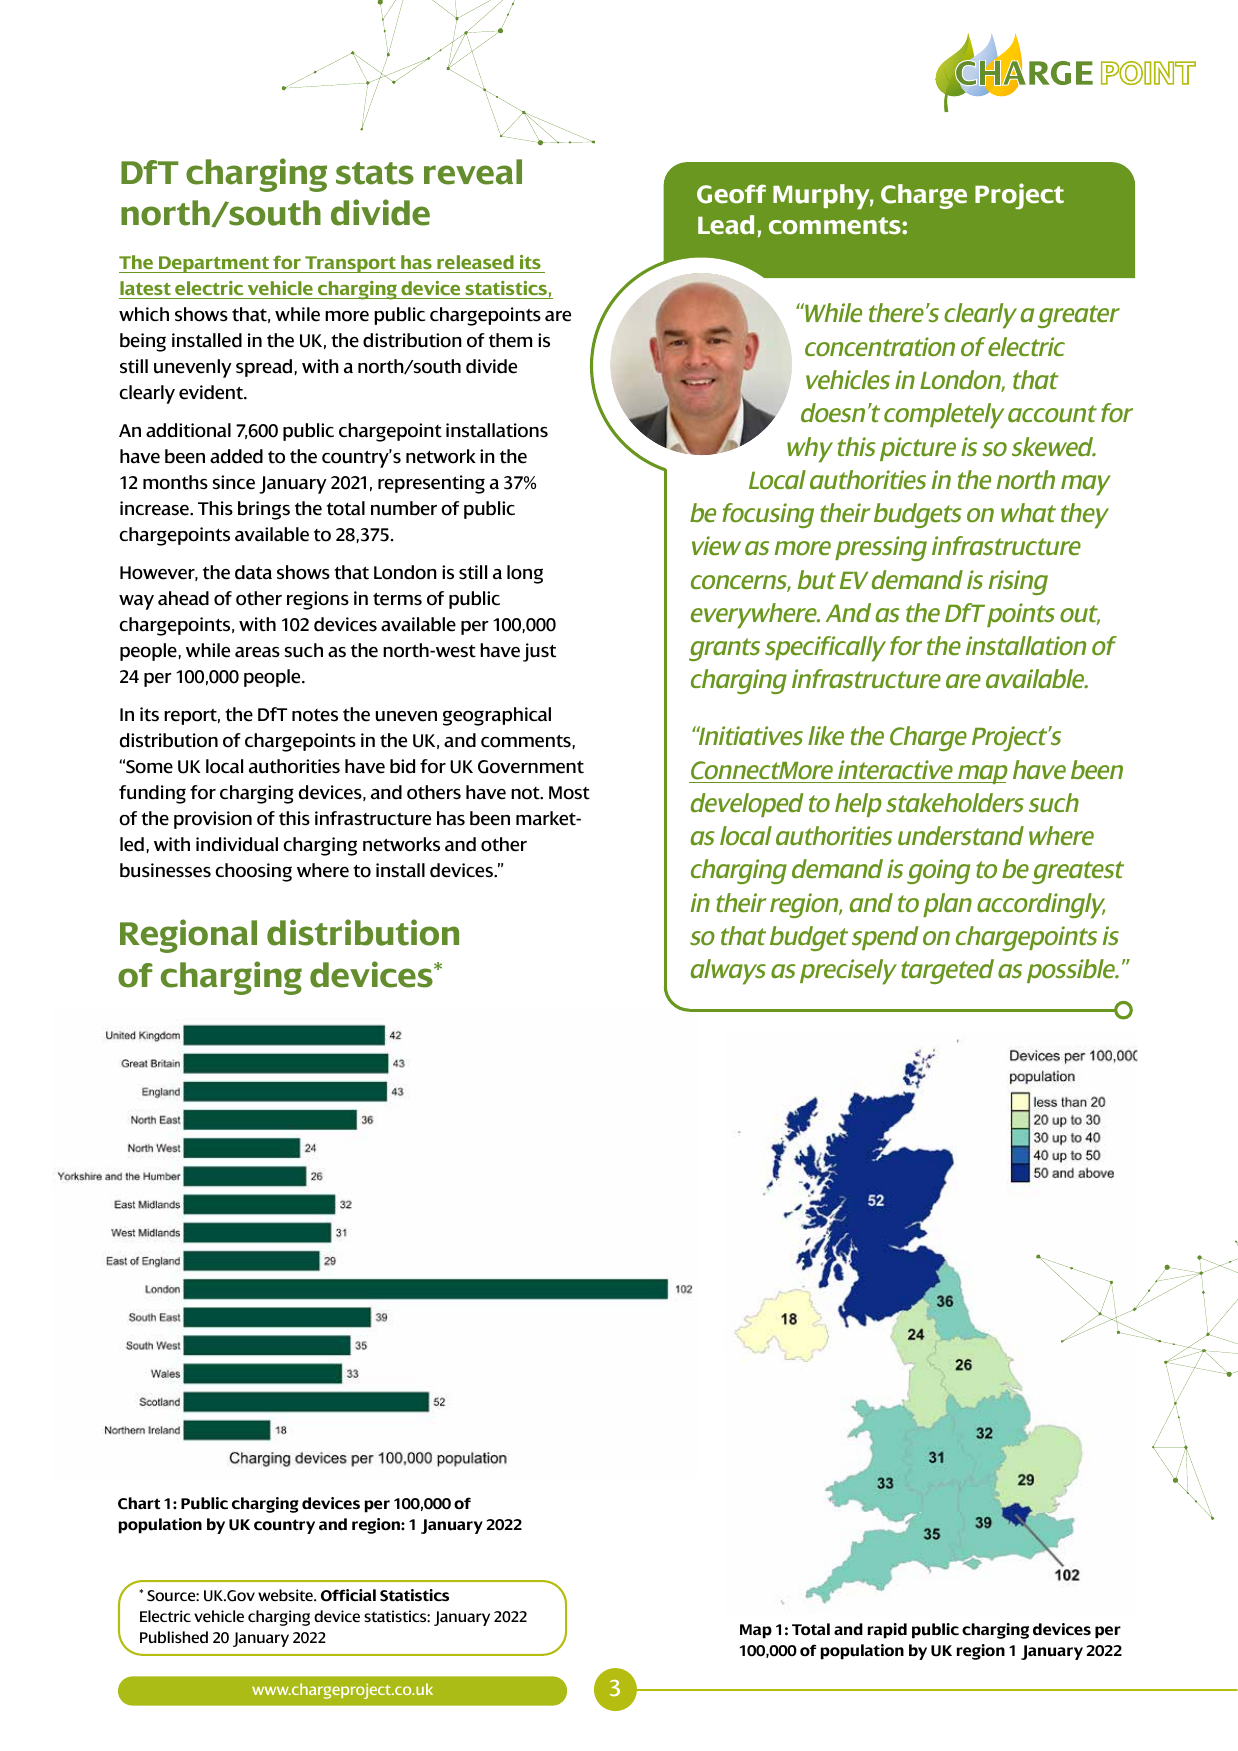 This document has height=1751, width=1238. Describe the element at coordinates (728, 972) in the document. I see `always` at that location.
